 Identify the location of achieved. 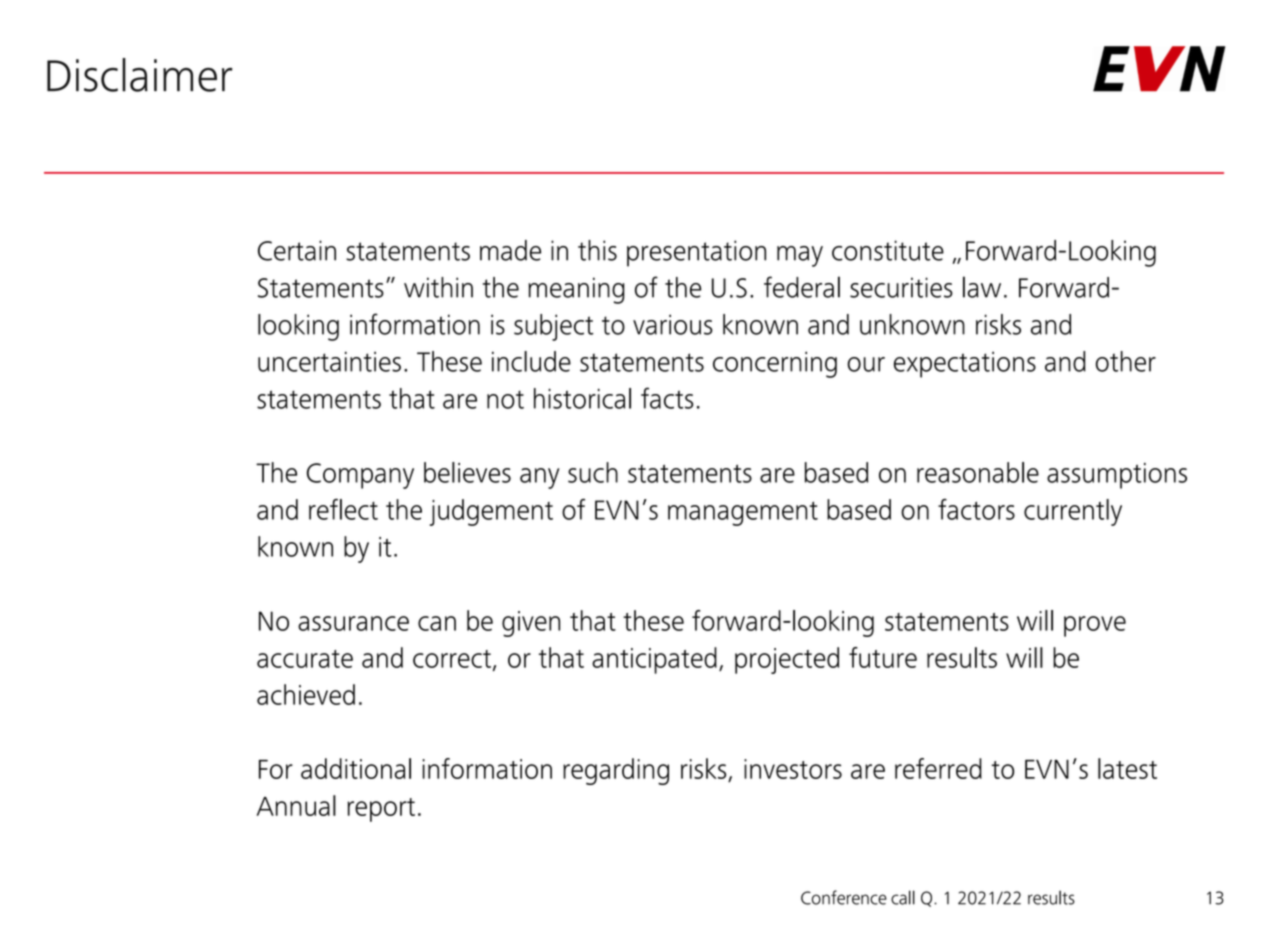
(306, 694).
